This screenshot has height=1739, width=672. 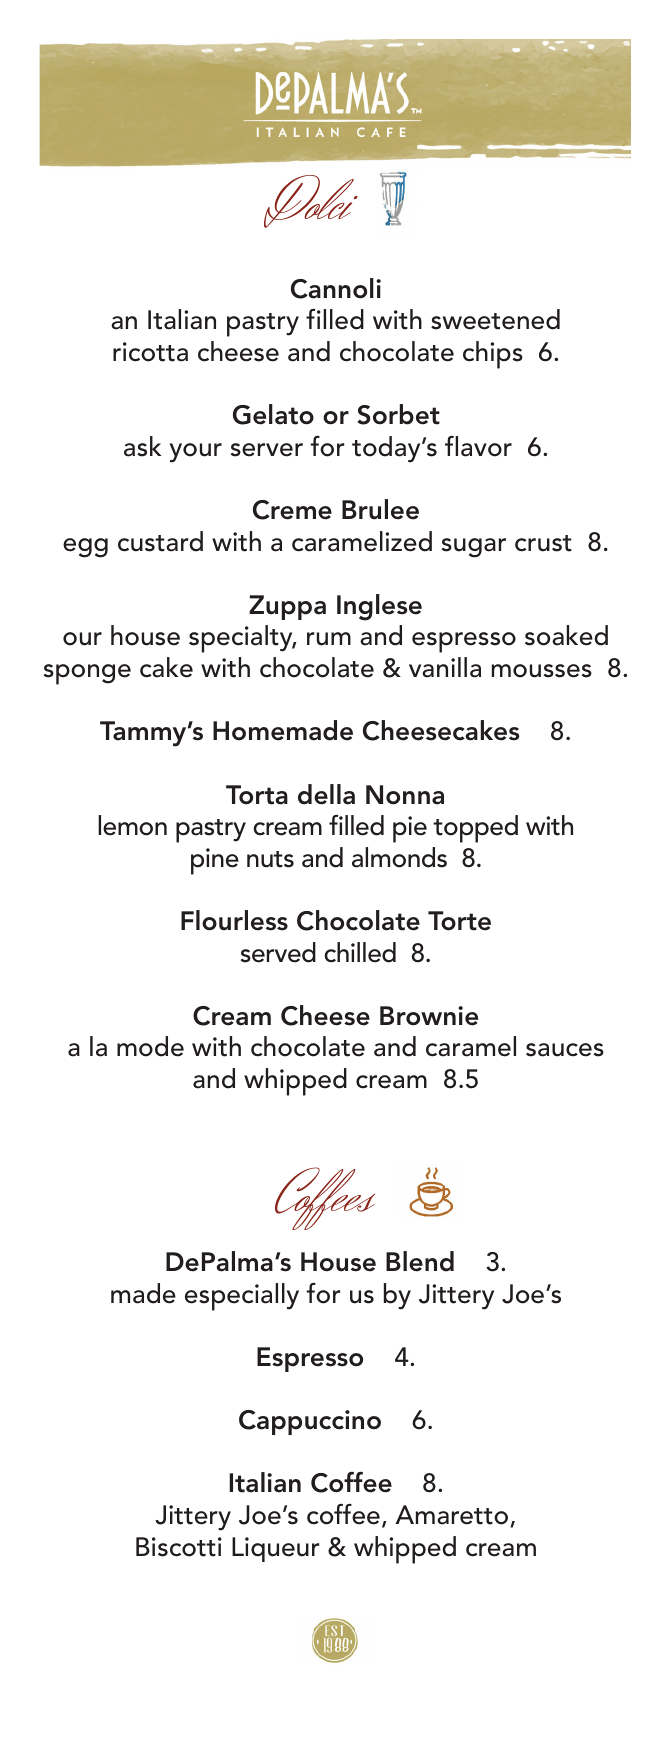 What do you see at coordinates (410, 829) in the screenshot?
I see `pie` at bounding box center [410, 829].
